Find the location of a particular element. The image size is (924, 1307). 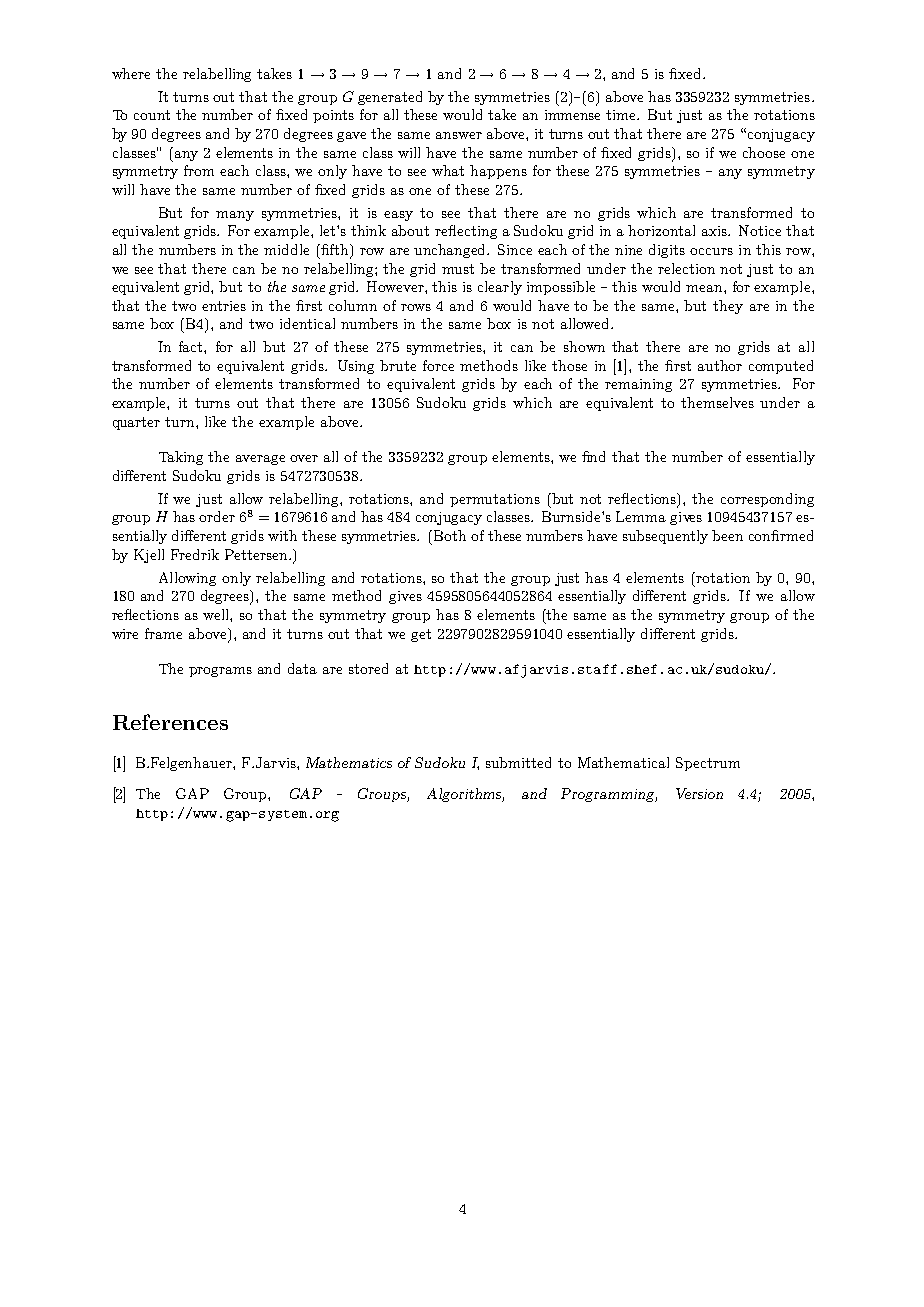

References is located at coordinates (170, 722).
